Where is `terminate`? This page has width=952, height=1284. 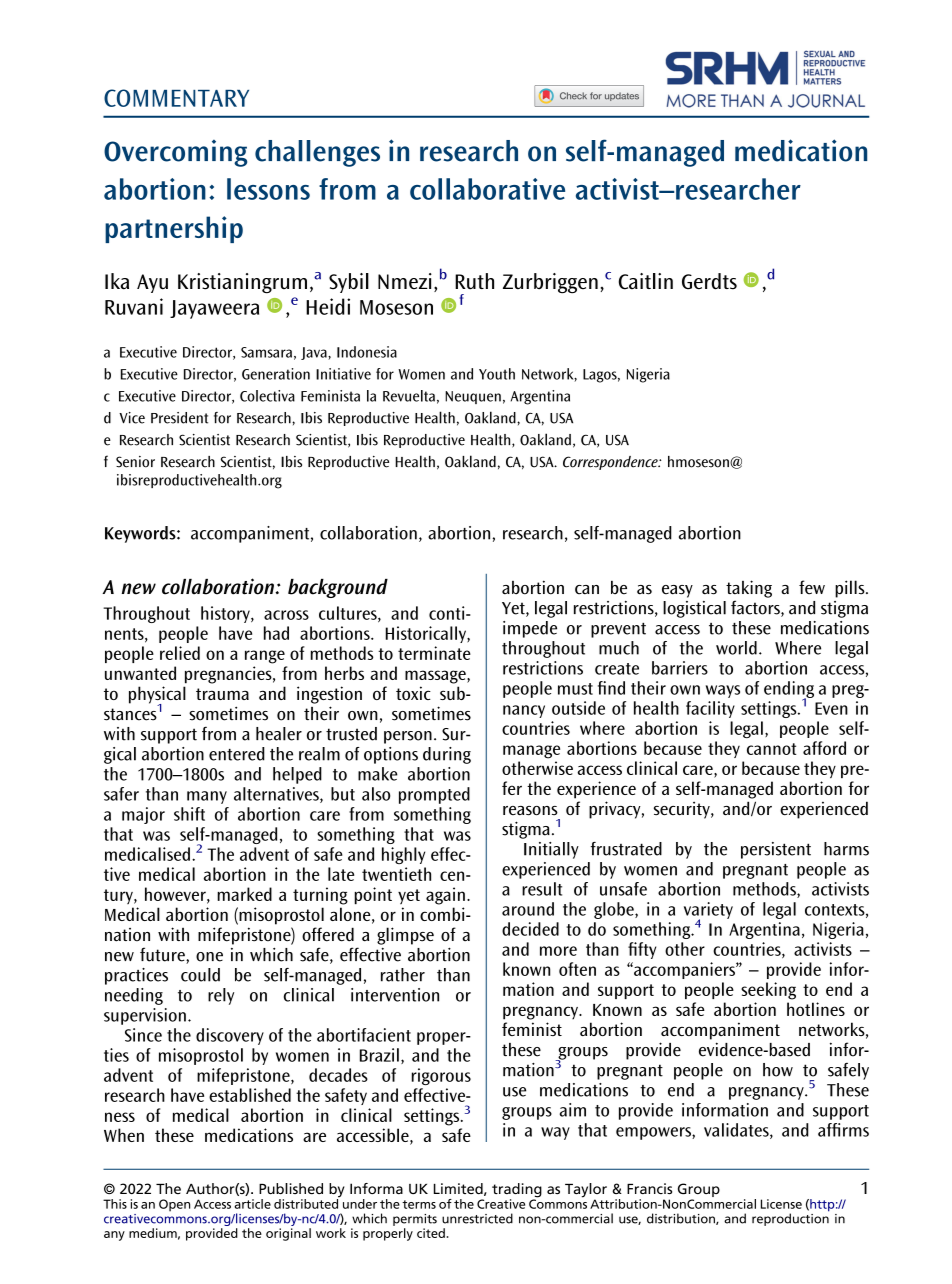 terminate is located at coordinates (434, 653).
